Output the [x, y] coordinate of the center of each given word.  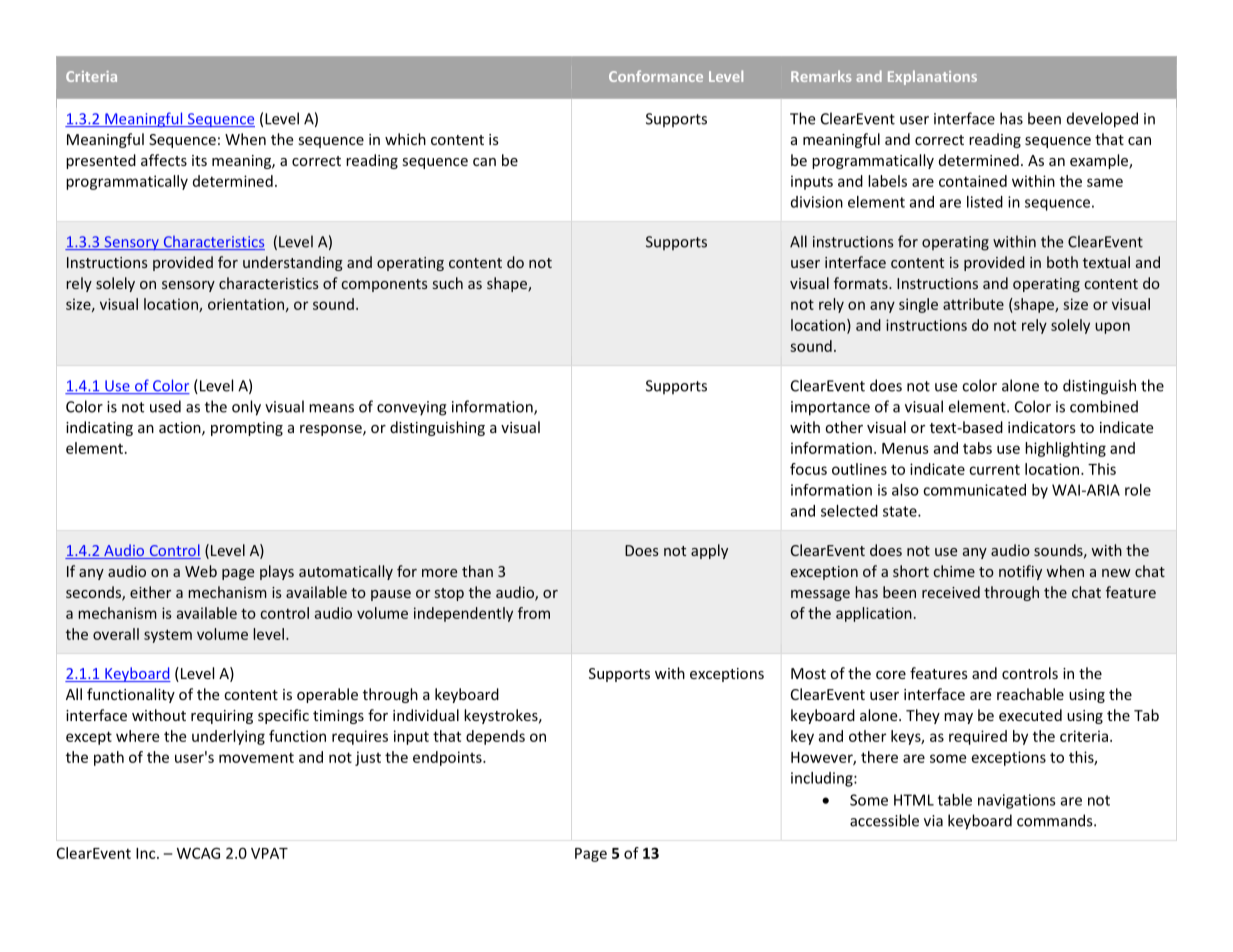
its [199, 160]
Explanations [932, 77]
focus [808, 469]
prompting [247, 429]
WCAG [198, 853]
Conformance [656, 76]
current [994, 469]
